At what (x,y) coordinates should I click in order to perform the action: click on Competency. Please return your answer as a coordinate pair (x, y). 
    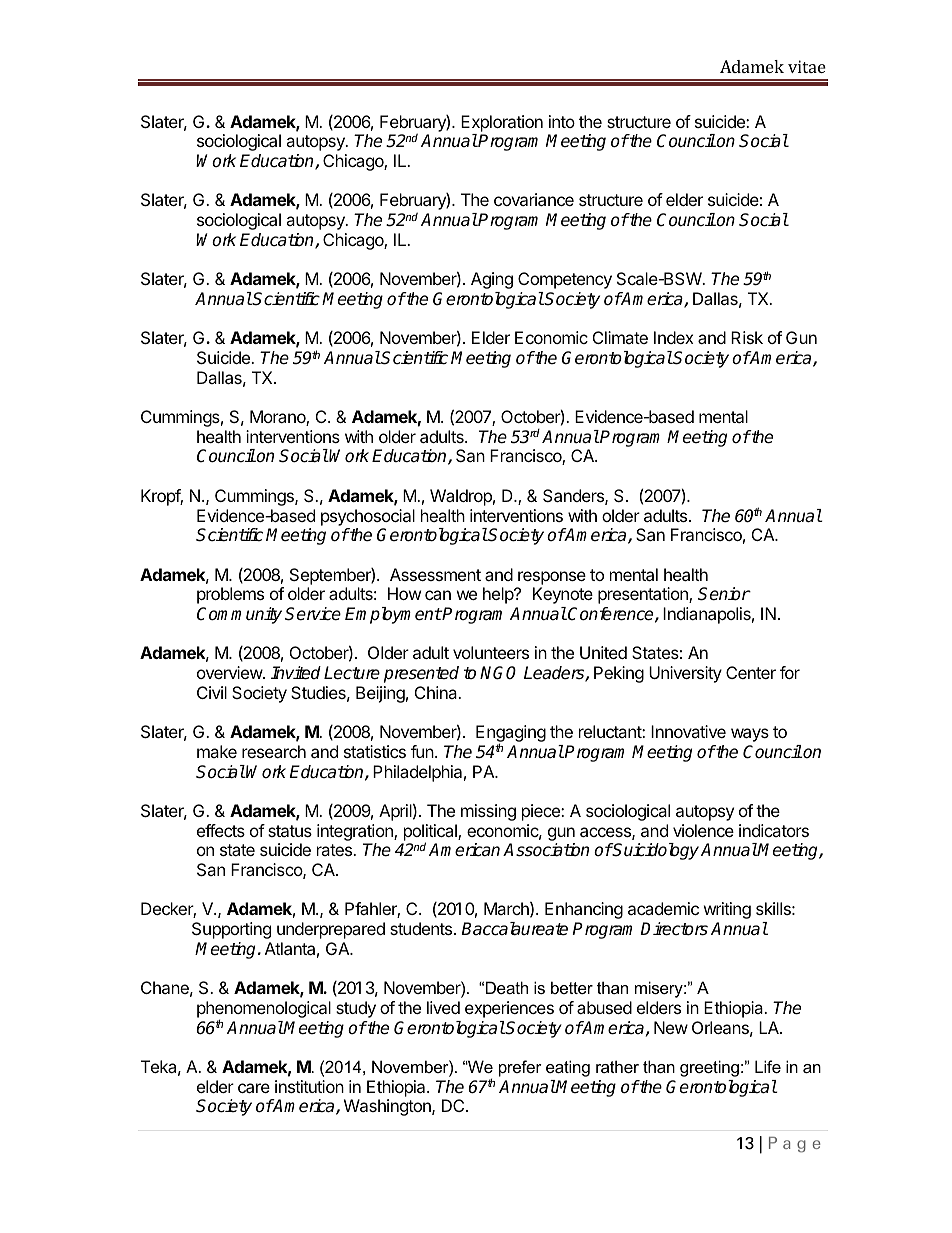
    Looking at the image, I should click on (565, 280).
